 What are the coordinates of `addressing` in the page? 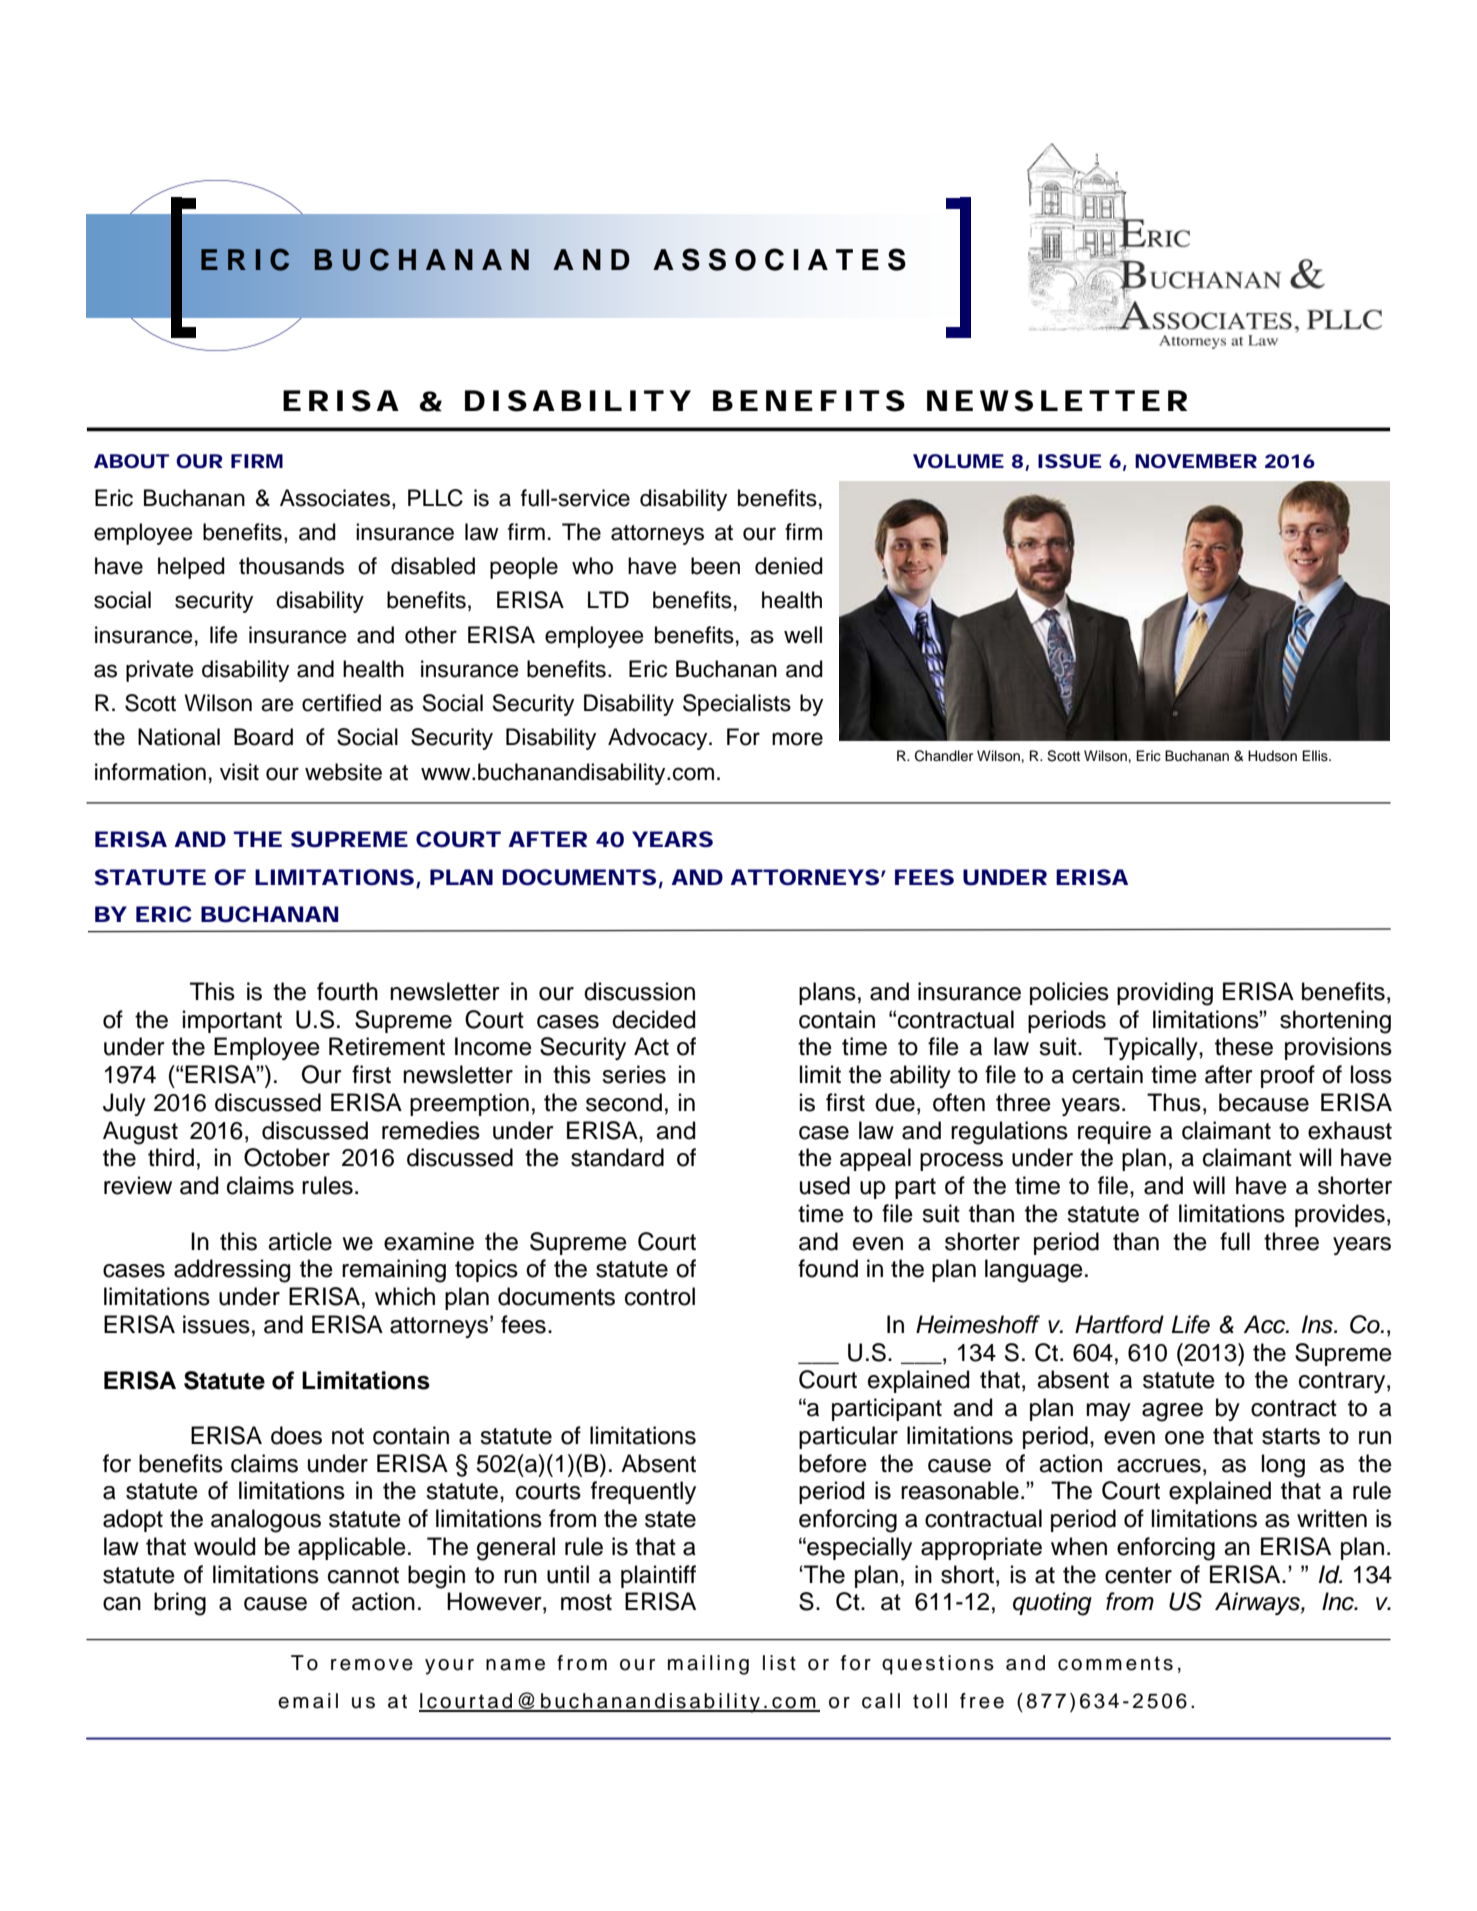 It's located at (232, 1271).
